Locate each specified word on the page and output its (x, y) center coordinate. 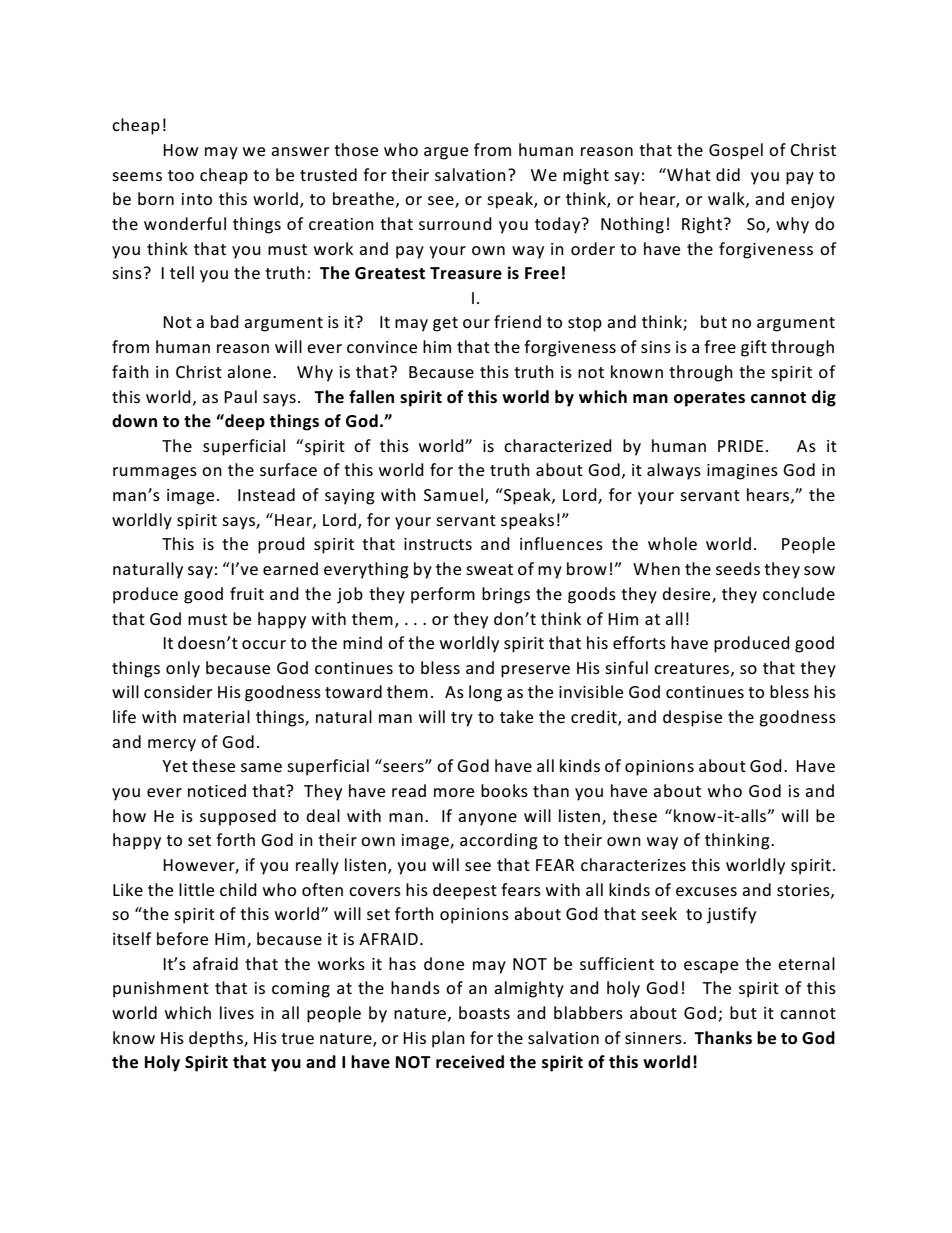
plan (448, 1039)
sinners (654, 1038)
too (181, 175)
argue (446, 153)
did (728, 174)
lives (237, 1012)
